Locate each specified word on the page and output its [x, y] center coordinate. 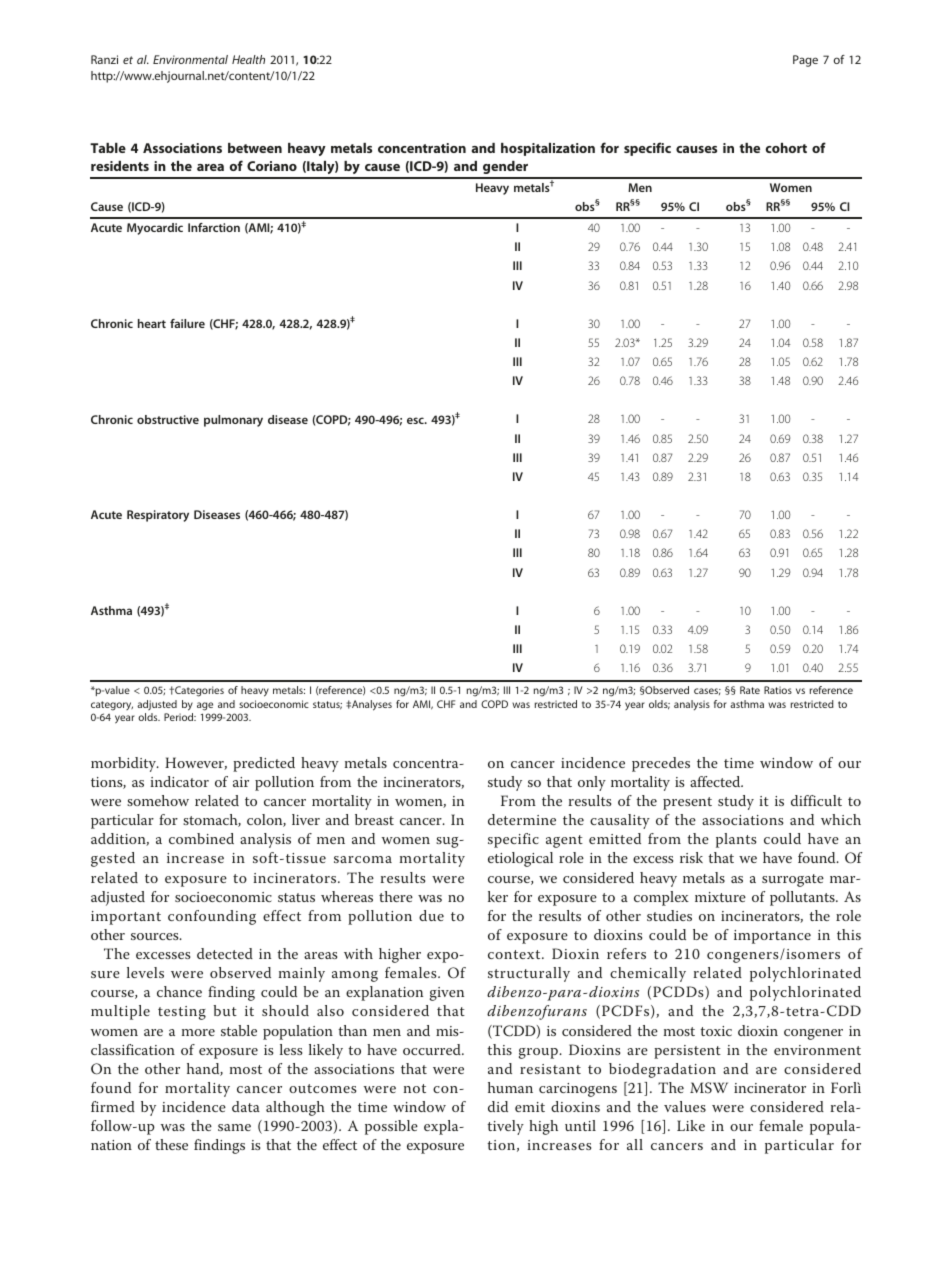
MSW [709, 1088]
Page [805, 61]
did [498, 1106]
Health [248, 59]
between [255, 148]
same [234, 1127]
